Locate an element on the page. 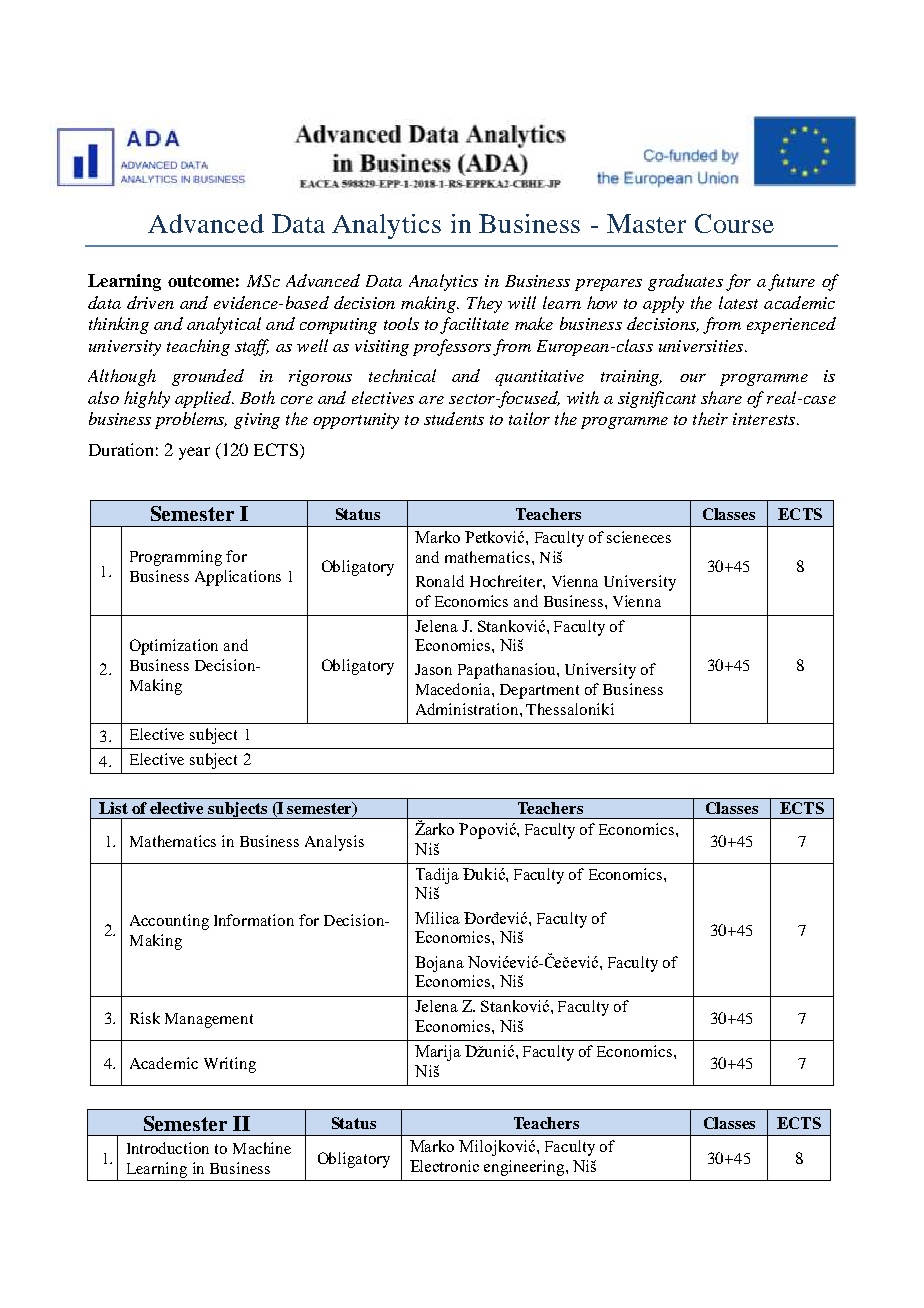 The width and height of the page is (924, 1308). Ronald is located at coordinates (440, 581).
